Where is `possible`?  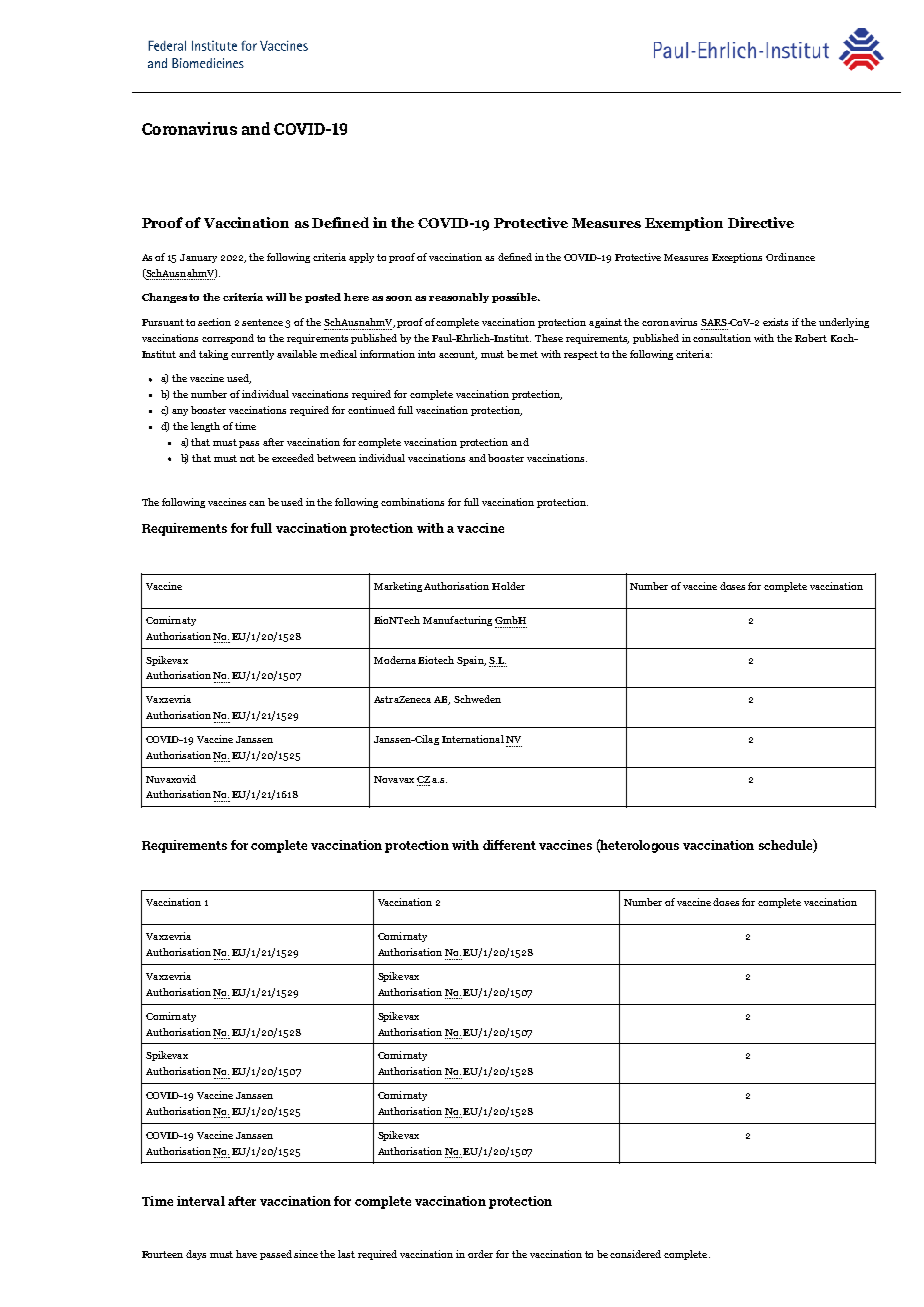 possible is located at coordinates (515, 298).
